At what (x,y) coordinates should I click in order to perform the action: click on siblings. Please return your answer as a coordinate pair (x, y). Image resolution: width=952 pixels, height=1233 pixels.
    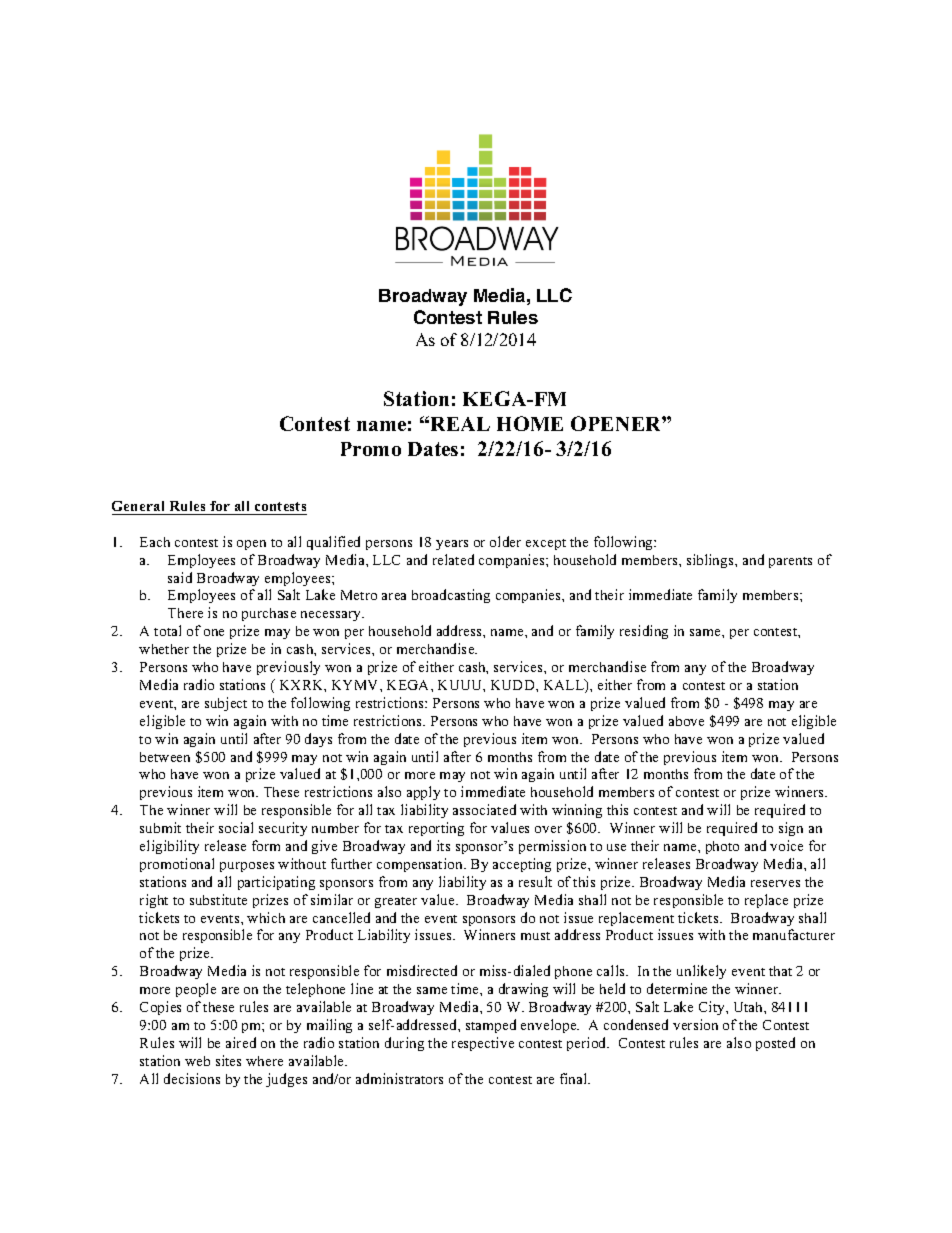
    Looking at the image, I should click on (711, 561).
